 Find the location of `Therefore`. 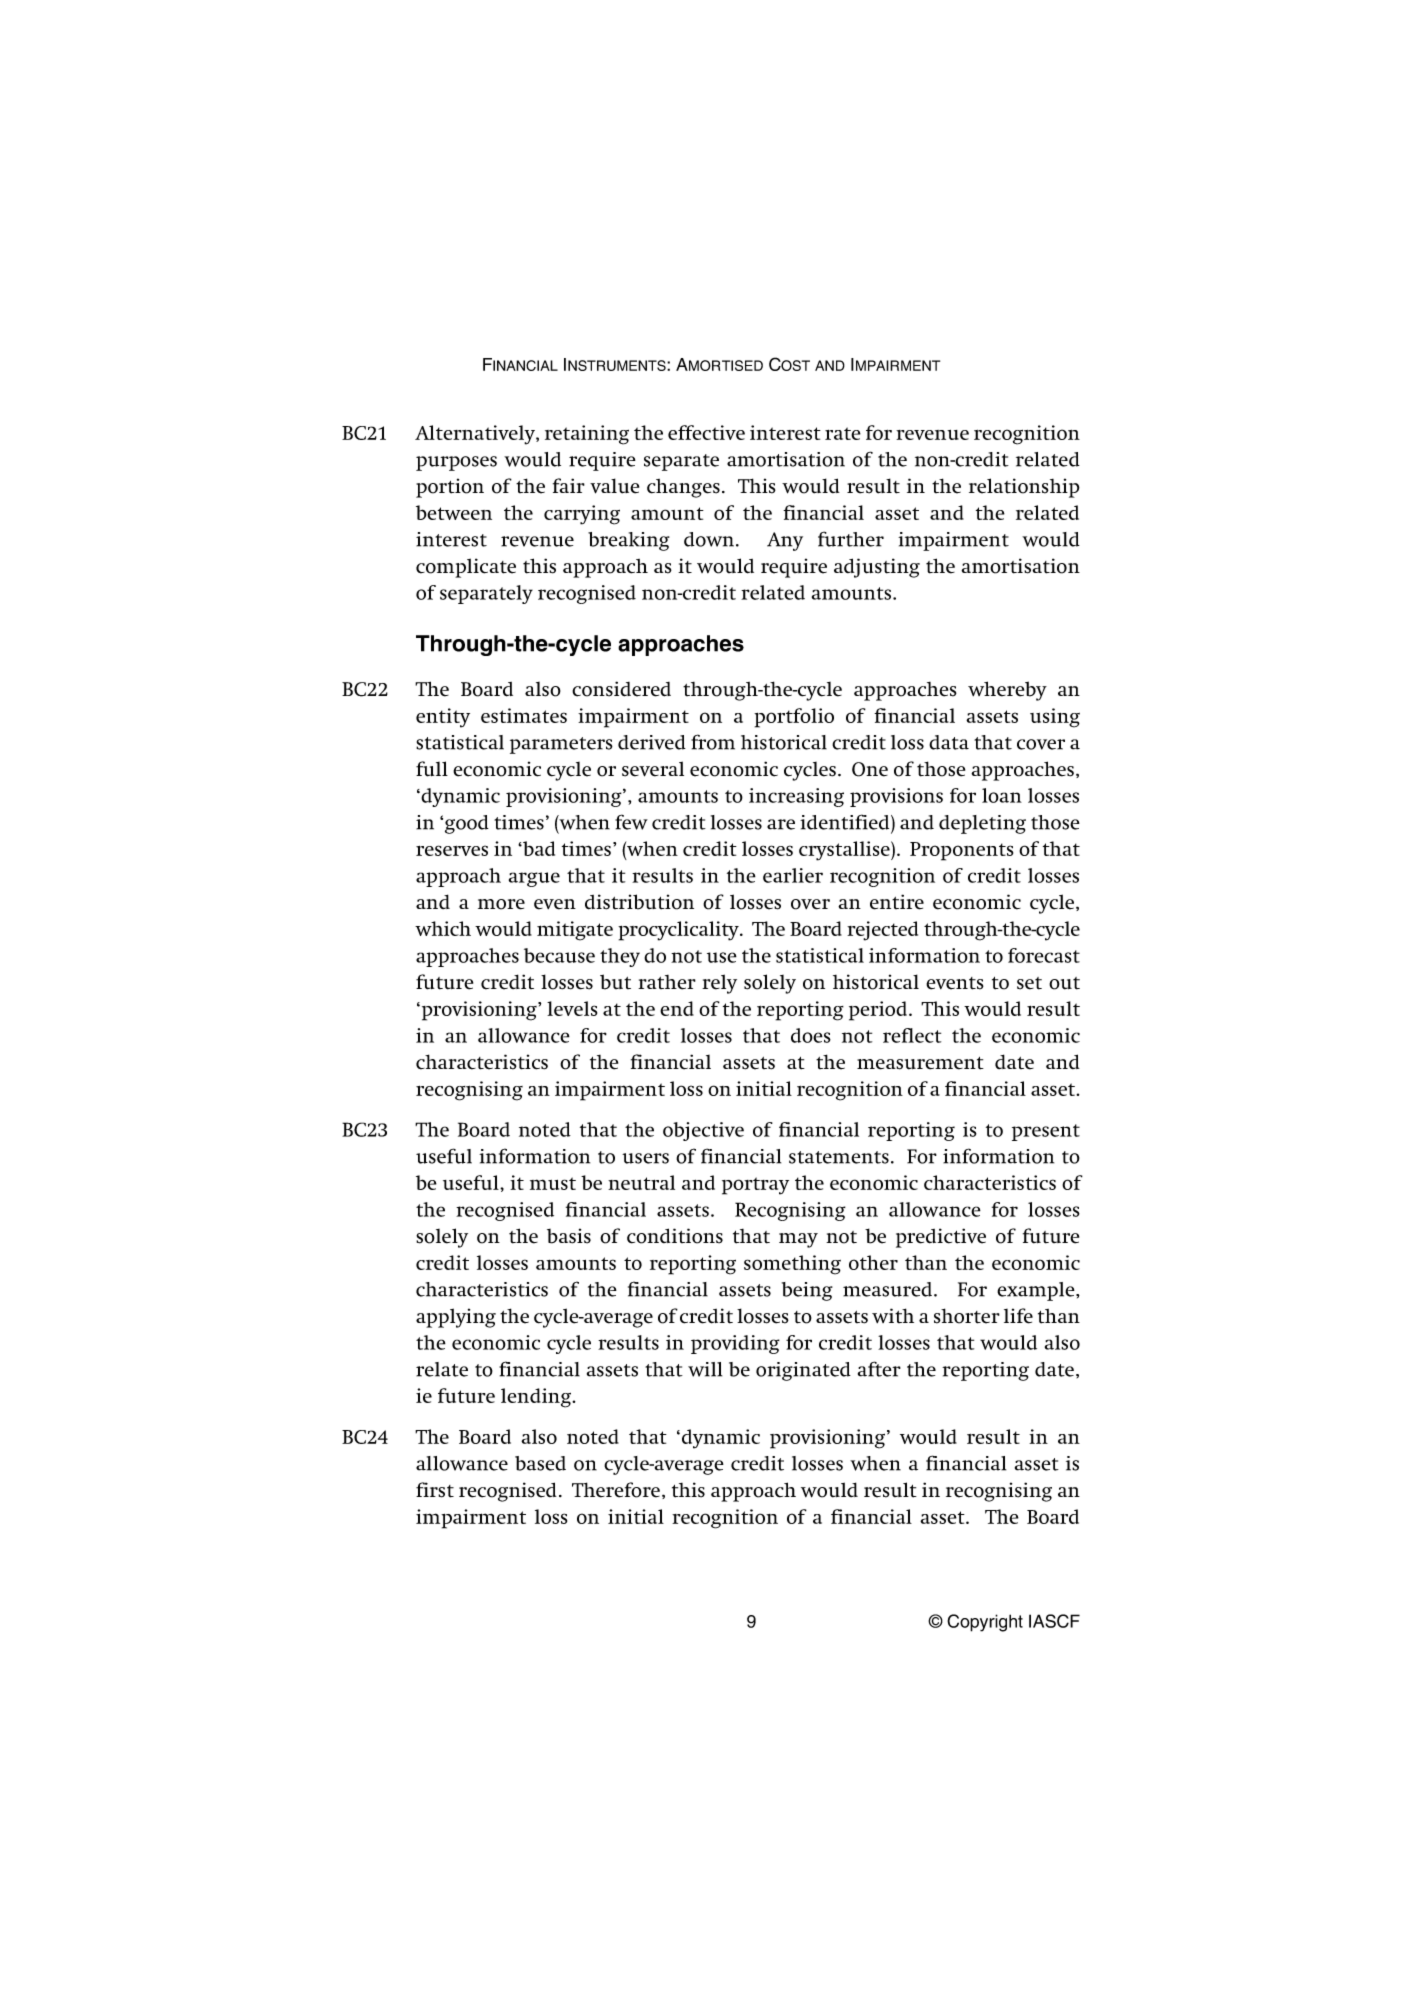

Therefore is located at coordinates (616, 1490).
